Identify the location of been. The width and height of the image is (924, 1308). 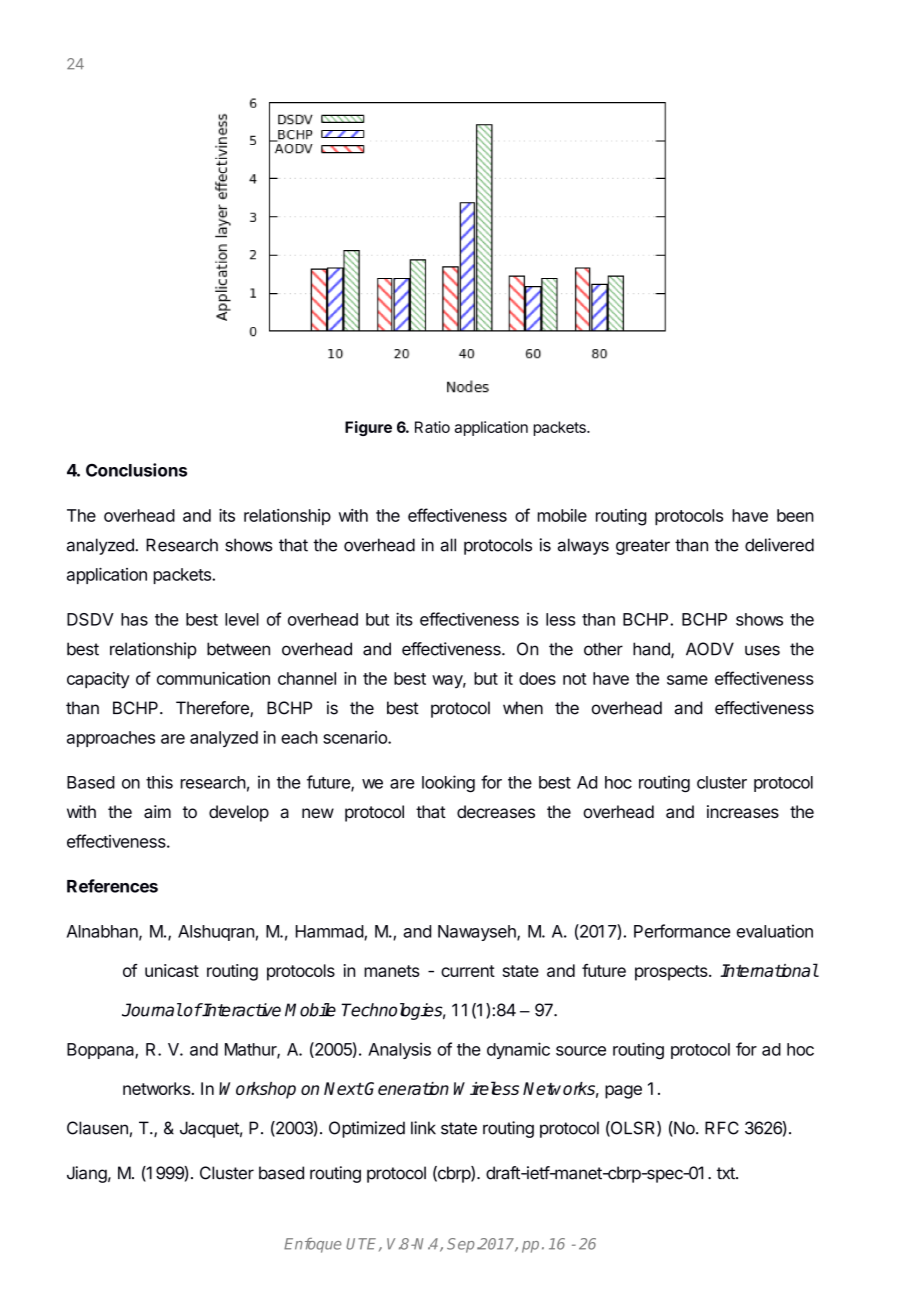
(795, 515).
